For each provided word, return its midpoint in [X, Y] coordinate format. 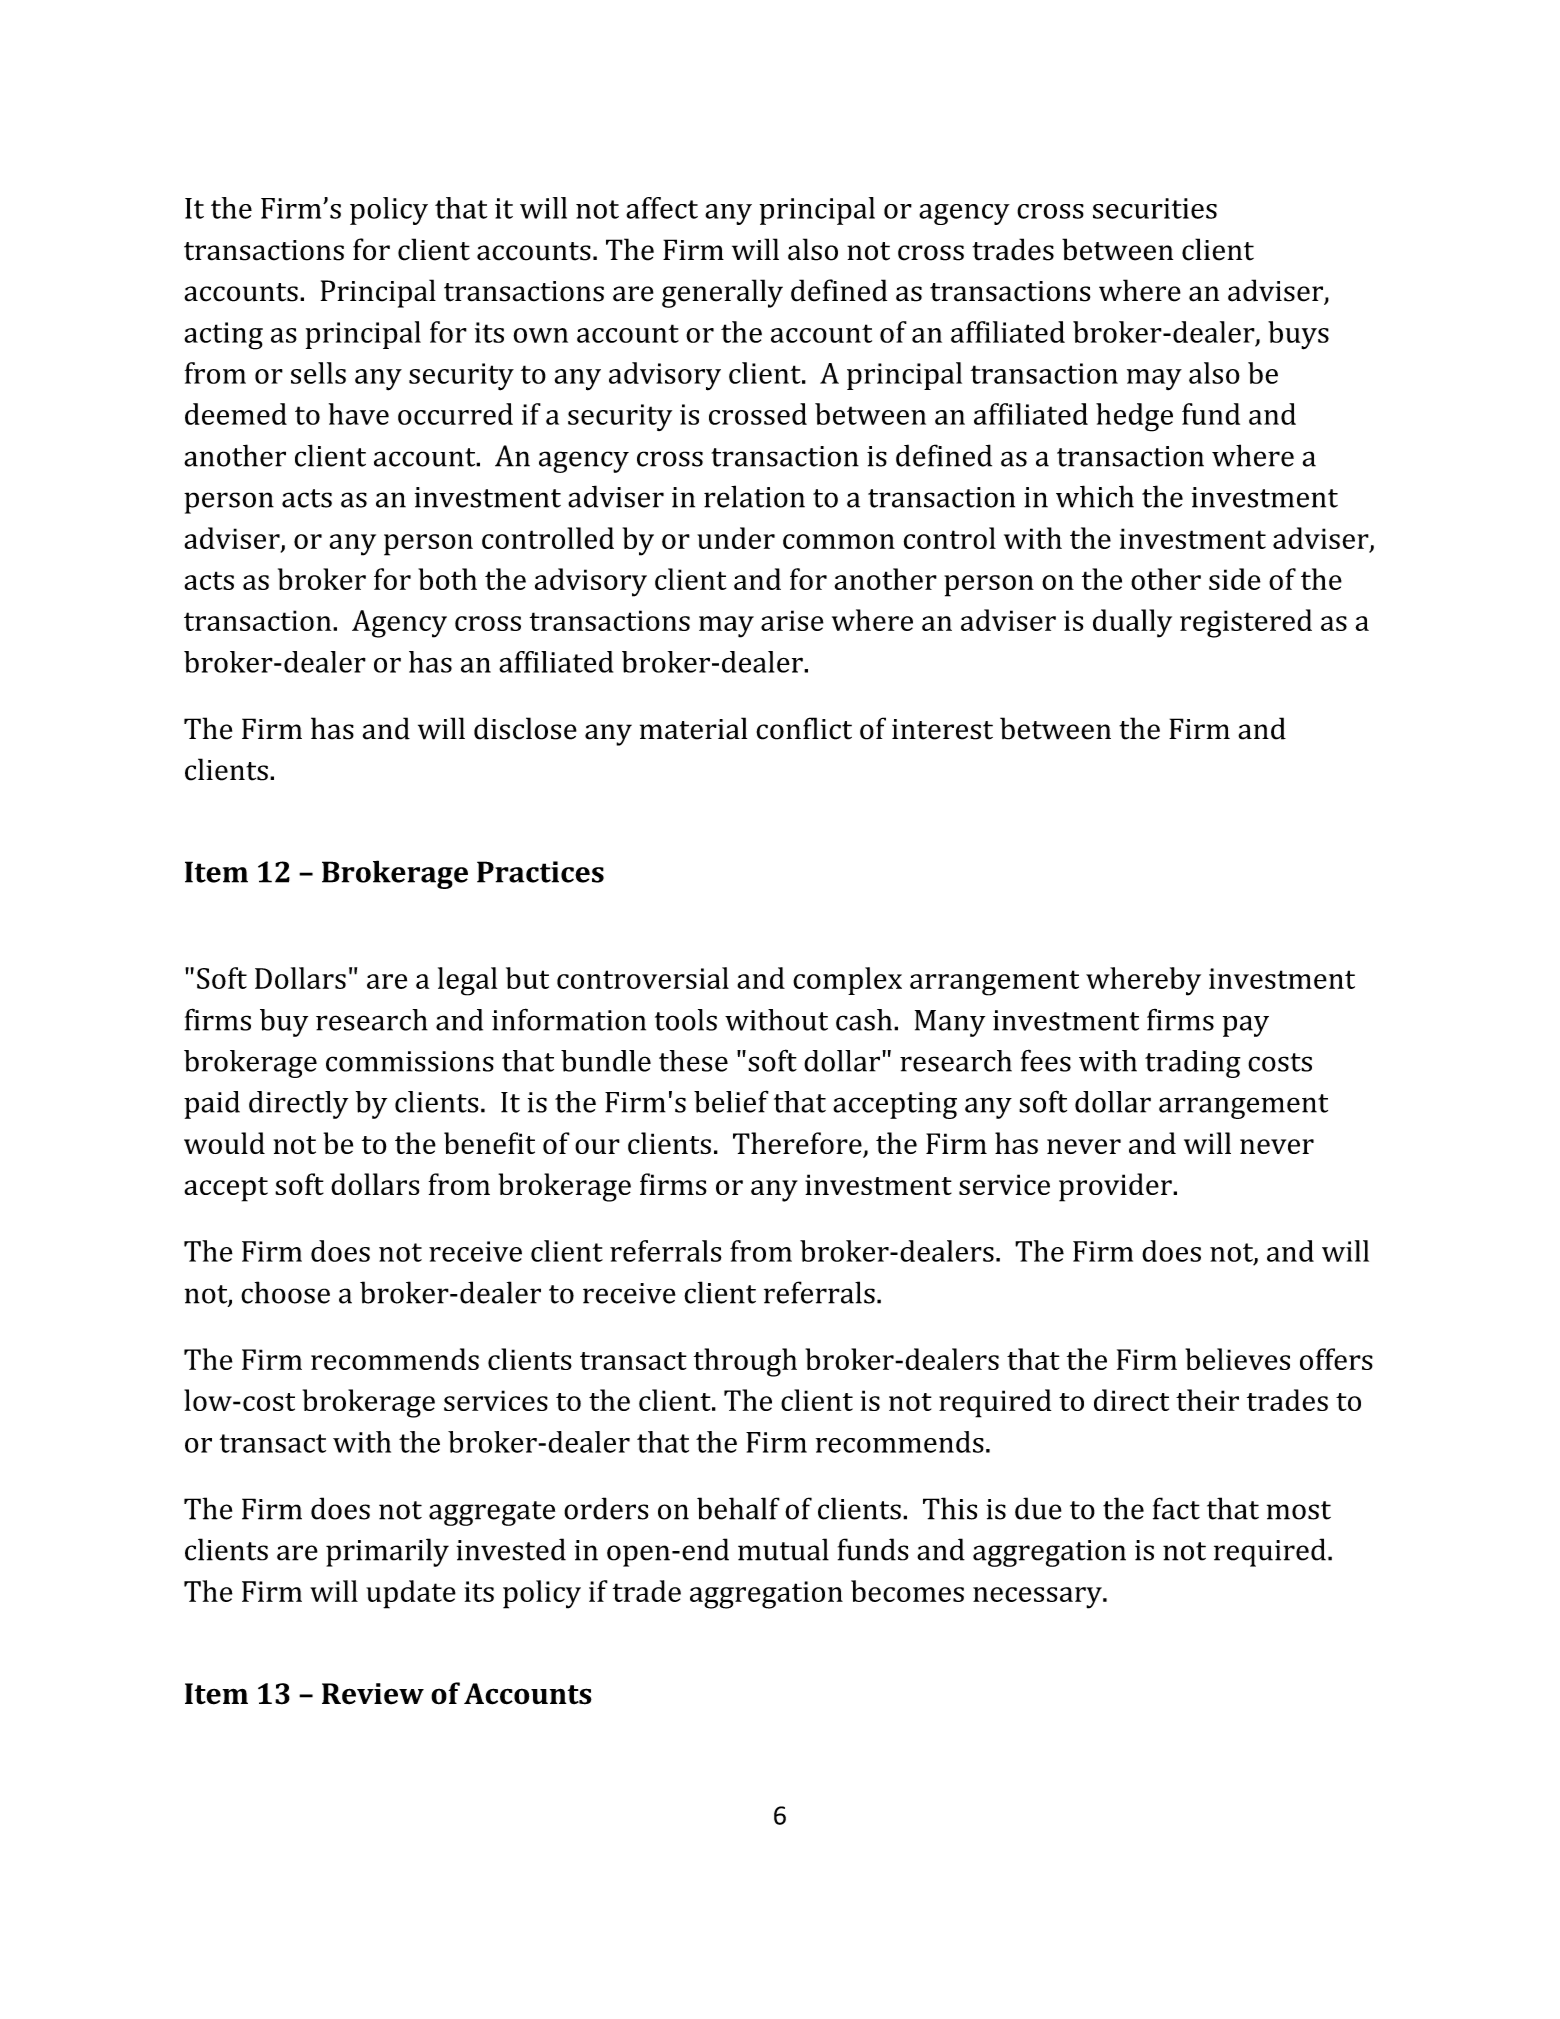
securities [1155, 208]
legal [467, 981]
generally [722, 293]
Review [373, 1694]
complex [847, 981]
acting [223, 336]
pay [1246, 1026]
